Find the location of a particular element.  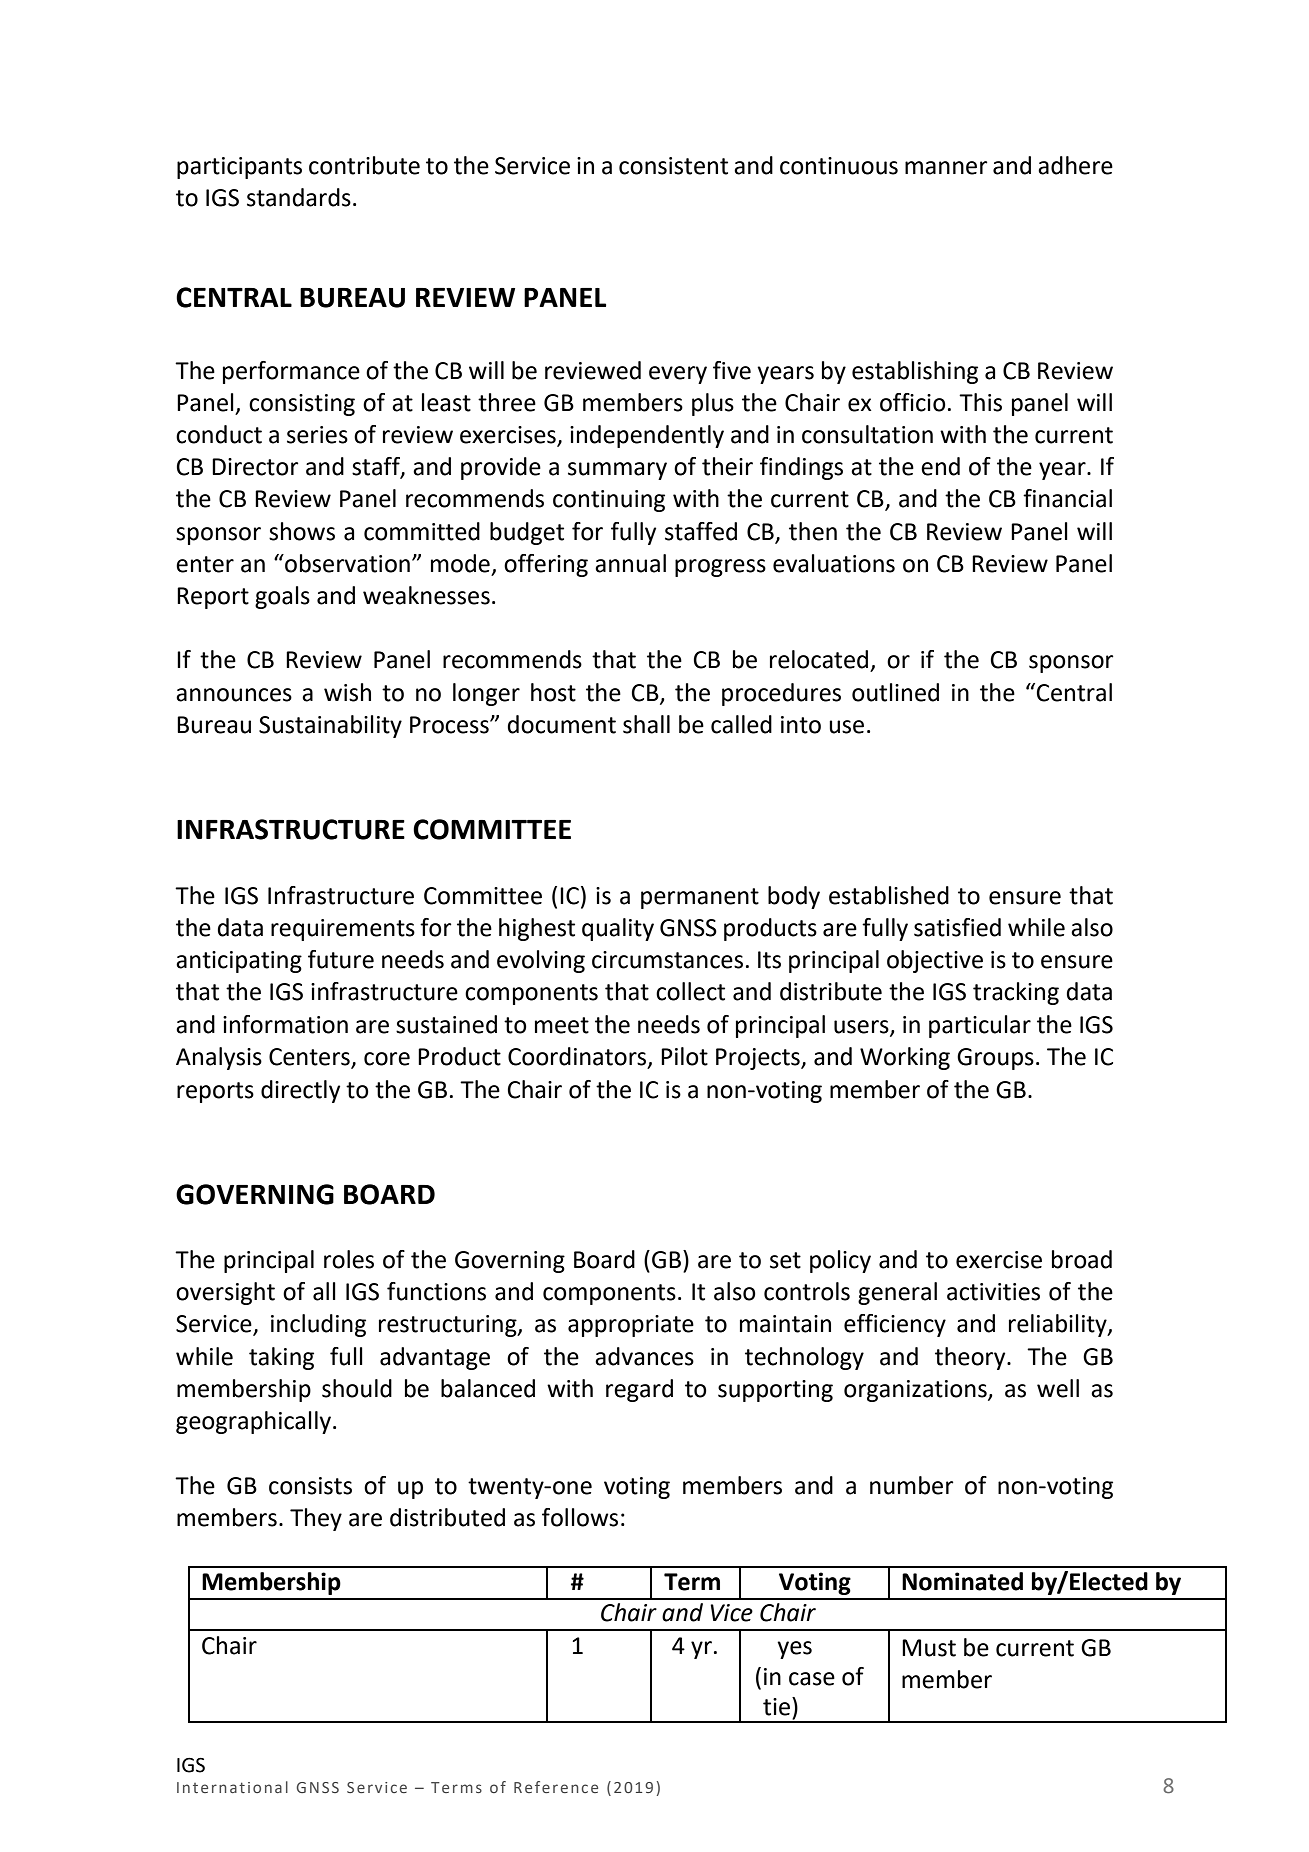

satisfied is located at coordinates (957, 927).
